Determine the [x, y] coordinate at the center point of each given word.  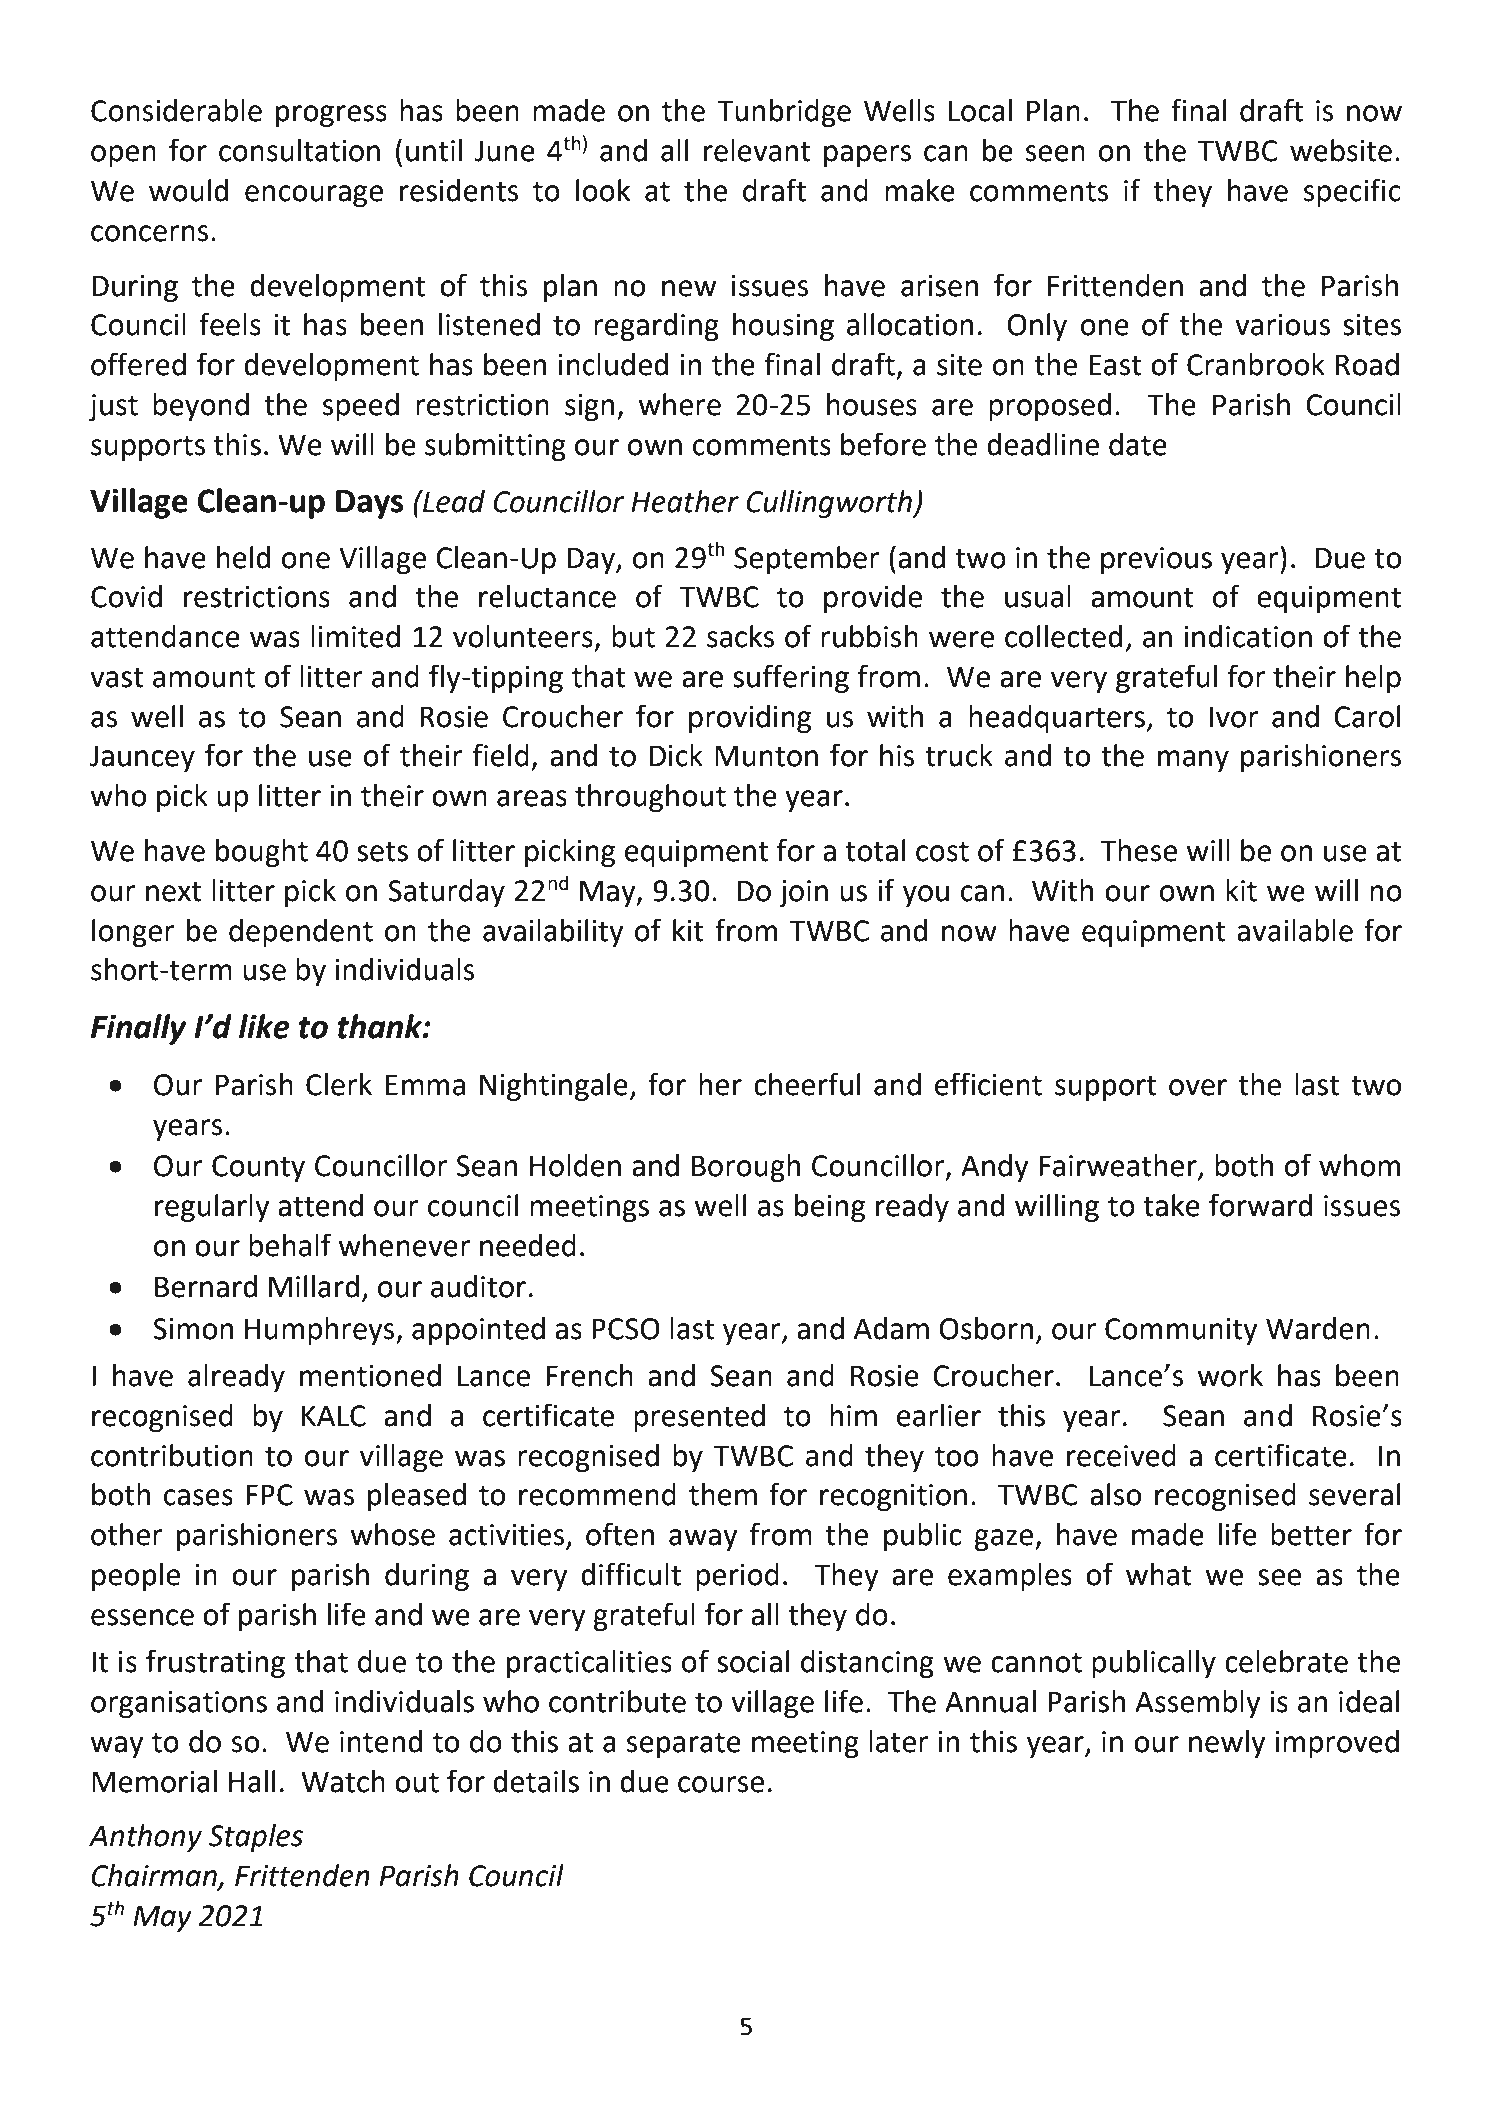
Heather [685, 501]
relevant [757, 150]
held [243, 557]
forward [1260, 1205]
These [1138, 850]
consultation [299, 150]
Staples [255, 1838]
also [1115, 1494]
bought [262, 853]
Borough [746, 1168]
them [723, 1494]
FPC [269, 1495]
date [1138, 444]
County [258, 1168]
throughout [650, 798]
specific [1352, 192]
